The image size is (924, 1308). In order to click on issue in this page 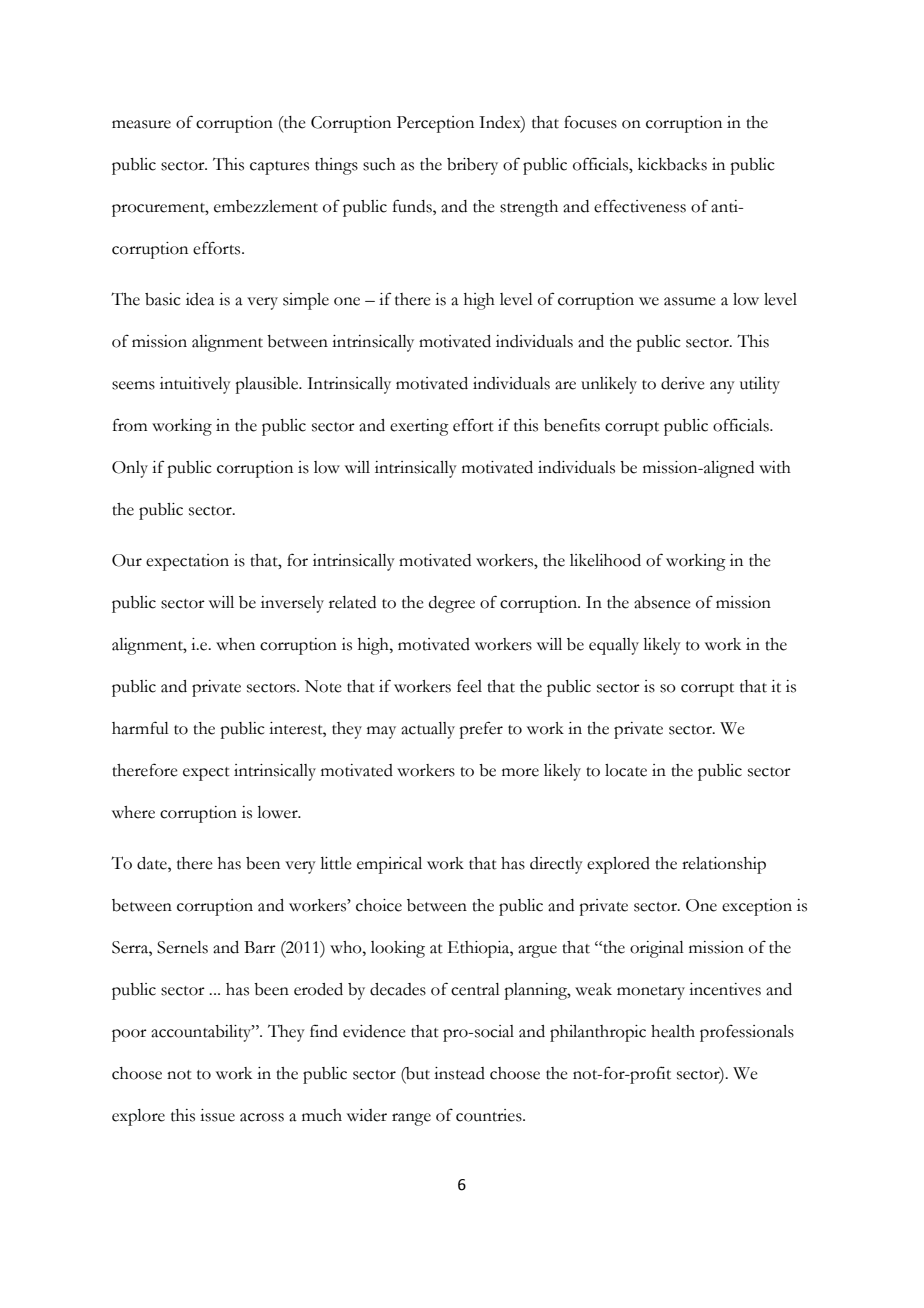, I will do `click(217, 1115)`.
